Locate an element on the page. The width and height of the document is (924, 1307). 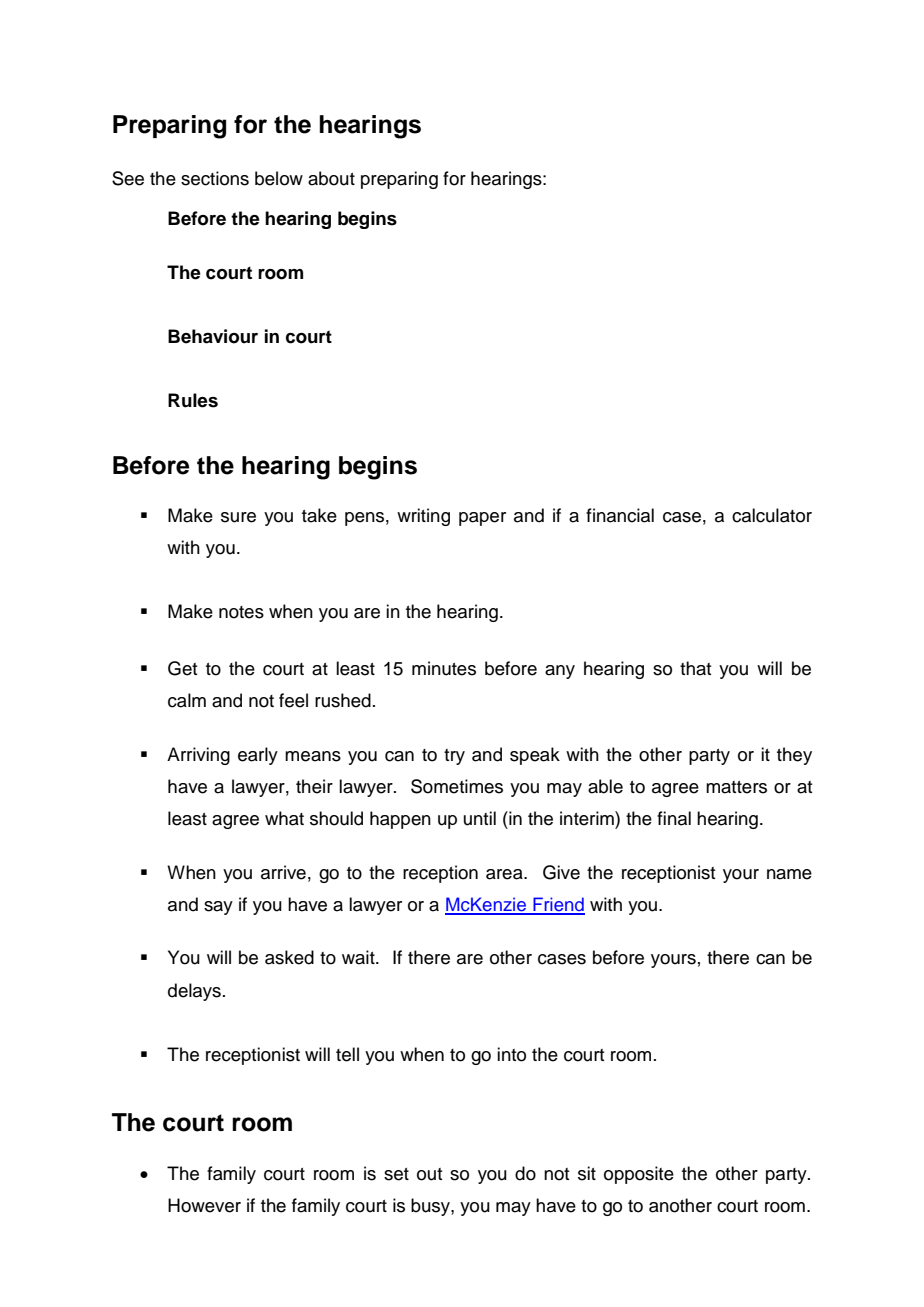
say is located at coordinates (218, 908).
